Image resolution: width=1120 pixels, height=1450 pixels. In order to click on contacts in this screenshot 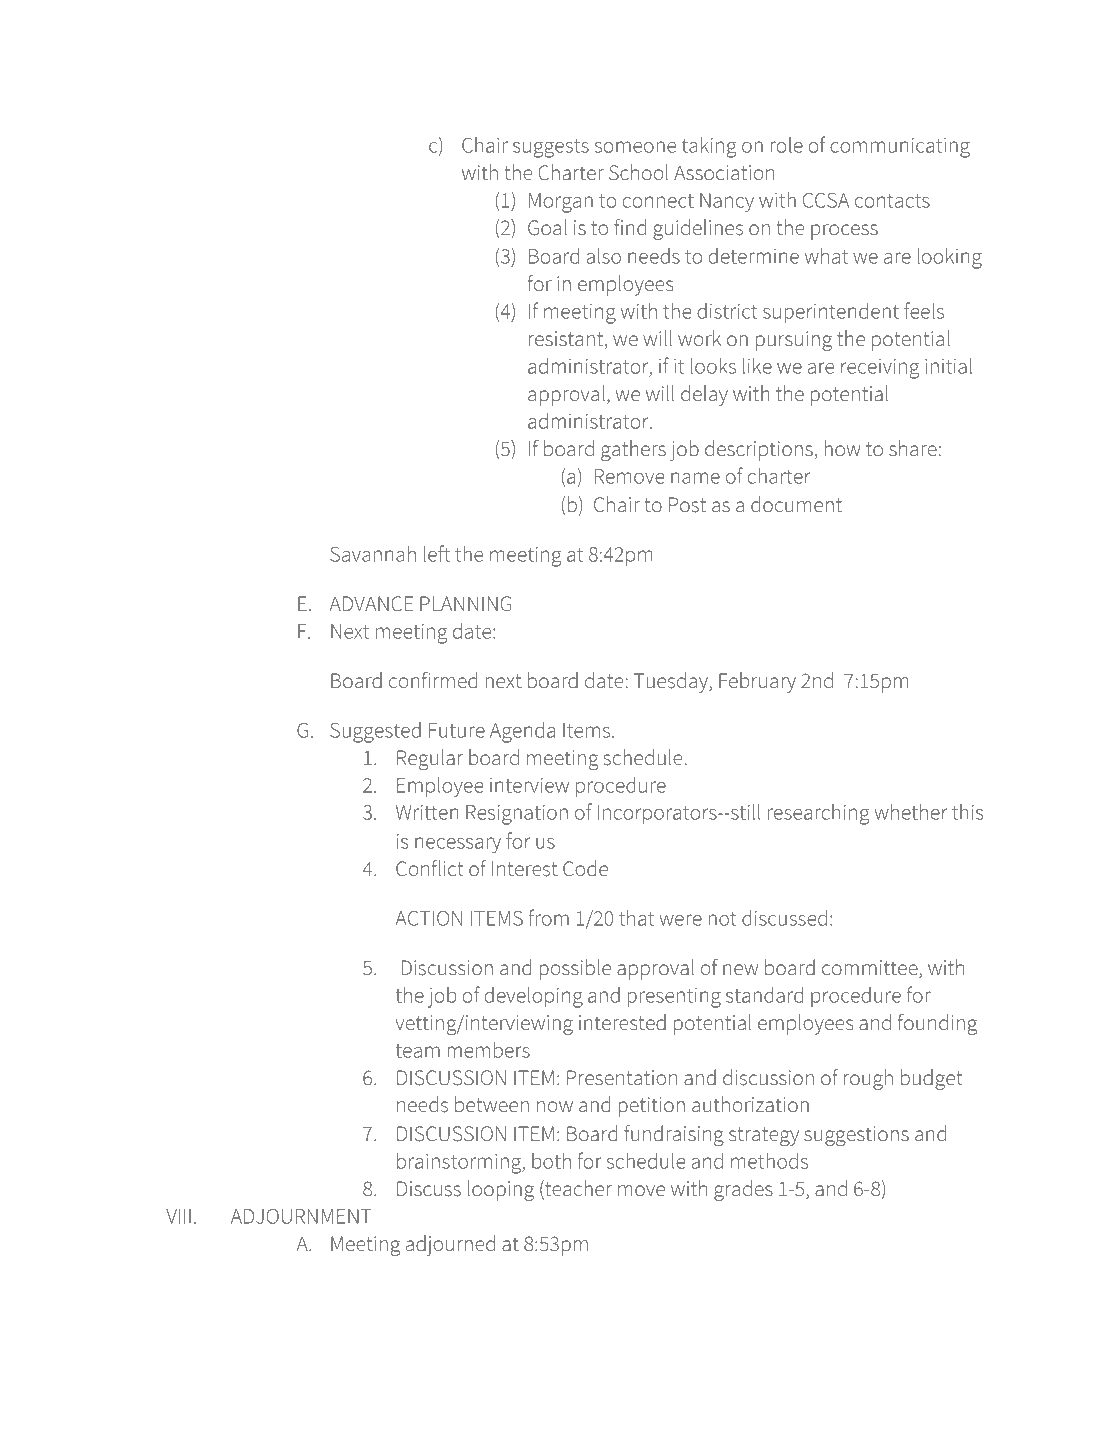, I will do `click(892, 201)`.
